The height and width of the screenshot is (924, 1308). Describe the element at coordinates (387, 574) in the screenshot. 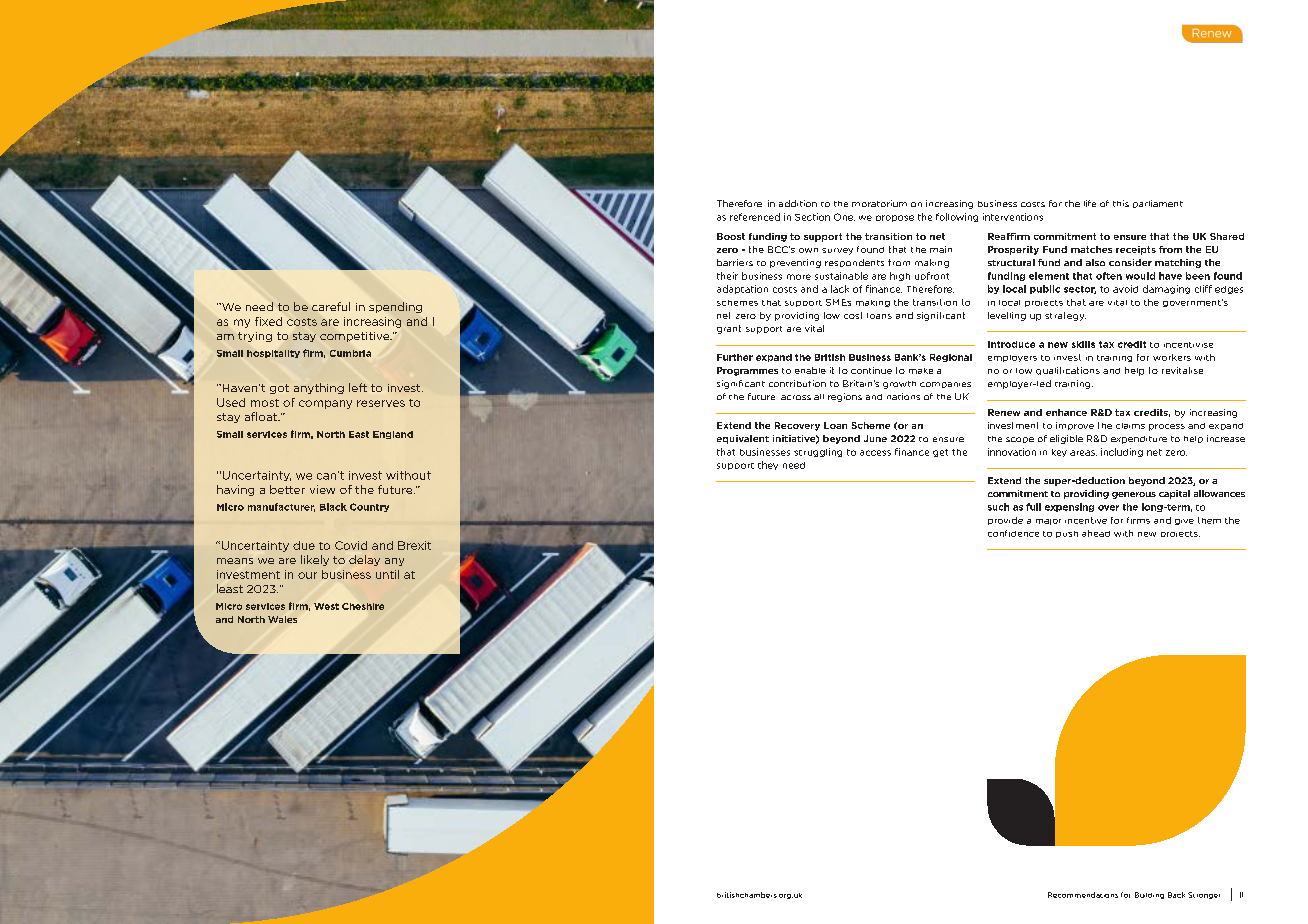

I see `until` at that location.
